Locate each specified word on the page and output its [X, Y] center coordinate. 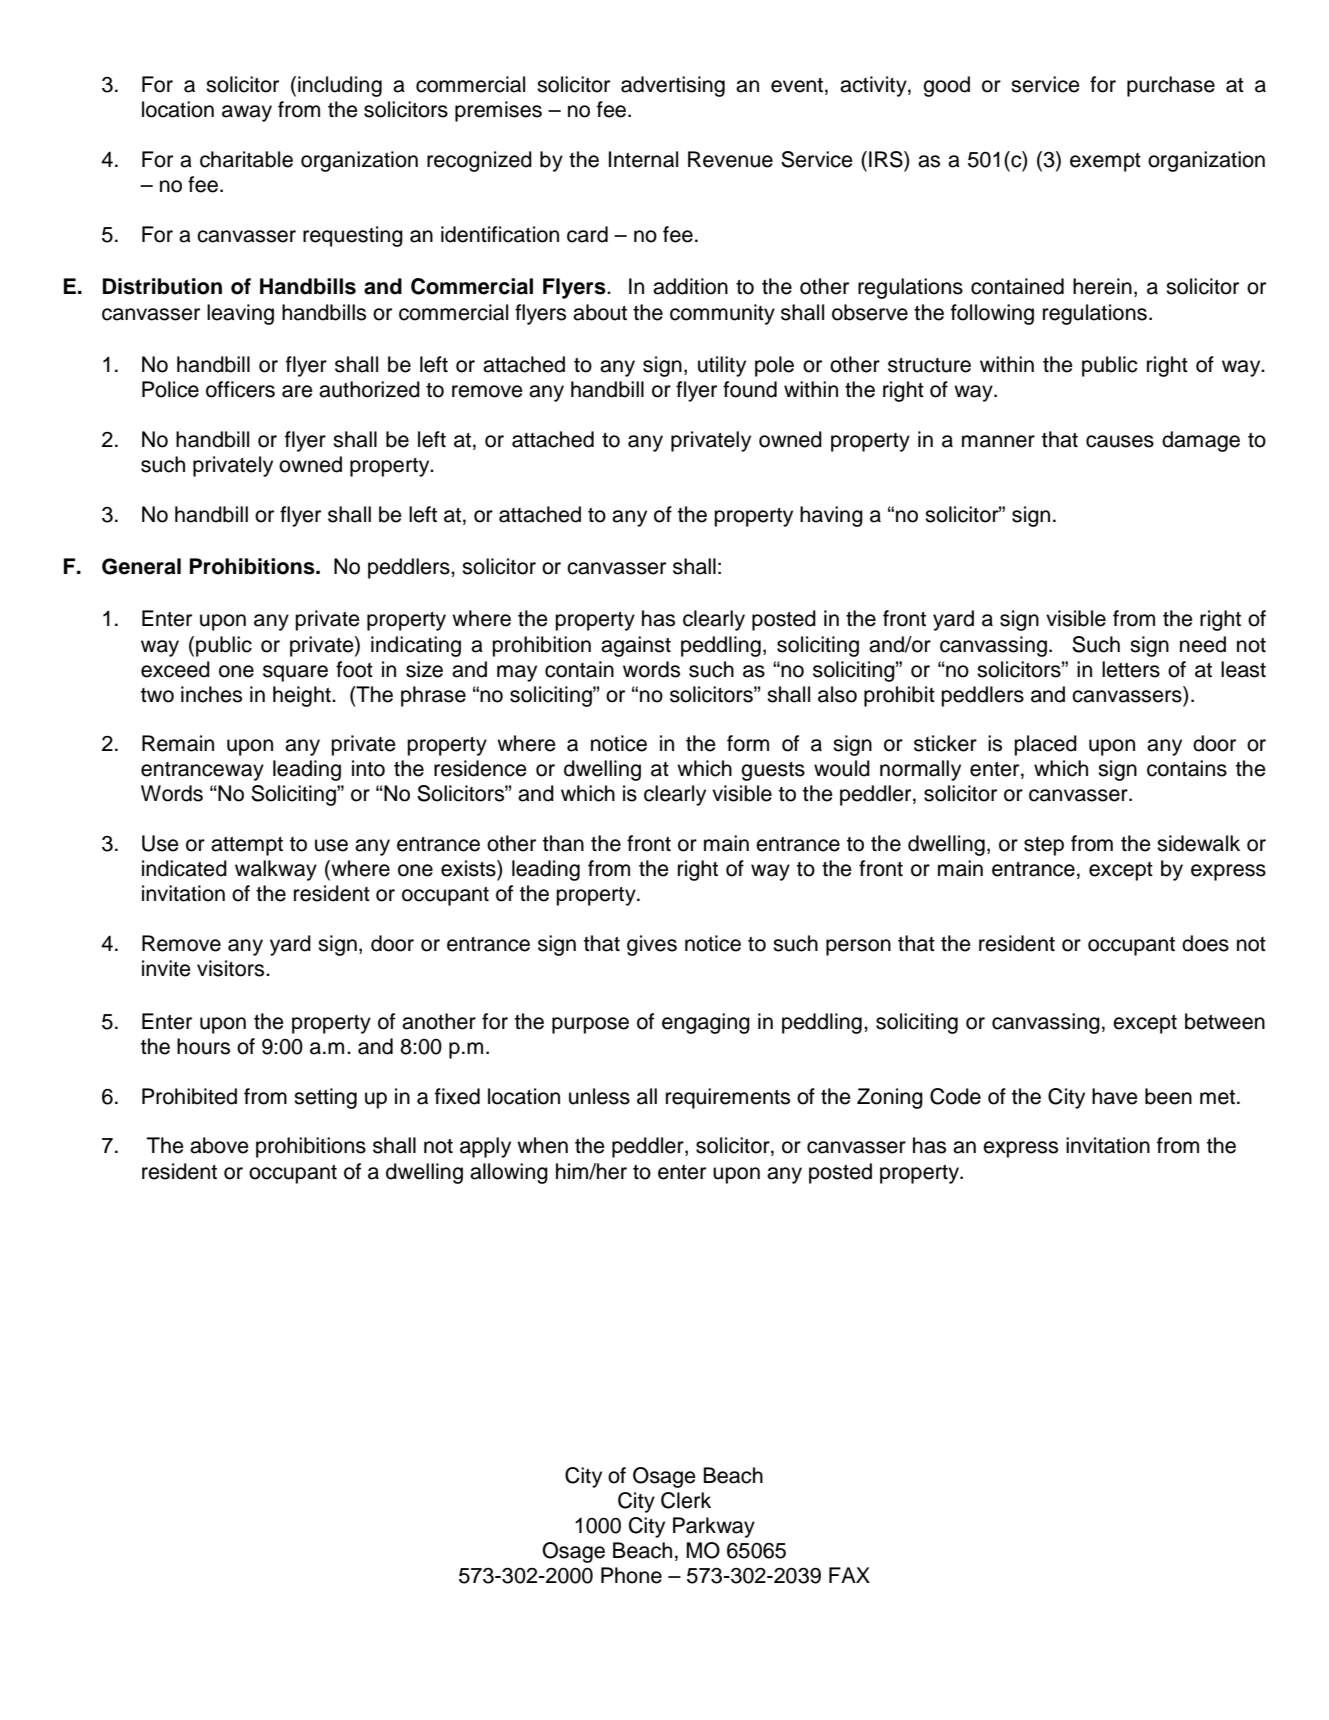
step [1044, 846]
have [1115, 1096]
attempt [247, 846]
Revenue [730, 159]
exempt [1105, 162]
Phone [631, 1575]
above [219, 1145]
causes [1120, 441]
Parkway [714, 1527]
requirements [728, 1098]
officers [240, 389]
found [750, 389]
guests [773, 771]
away [247, 113]
